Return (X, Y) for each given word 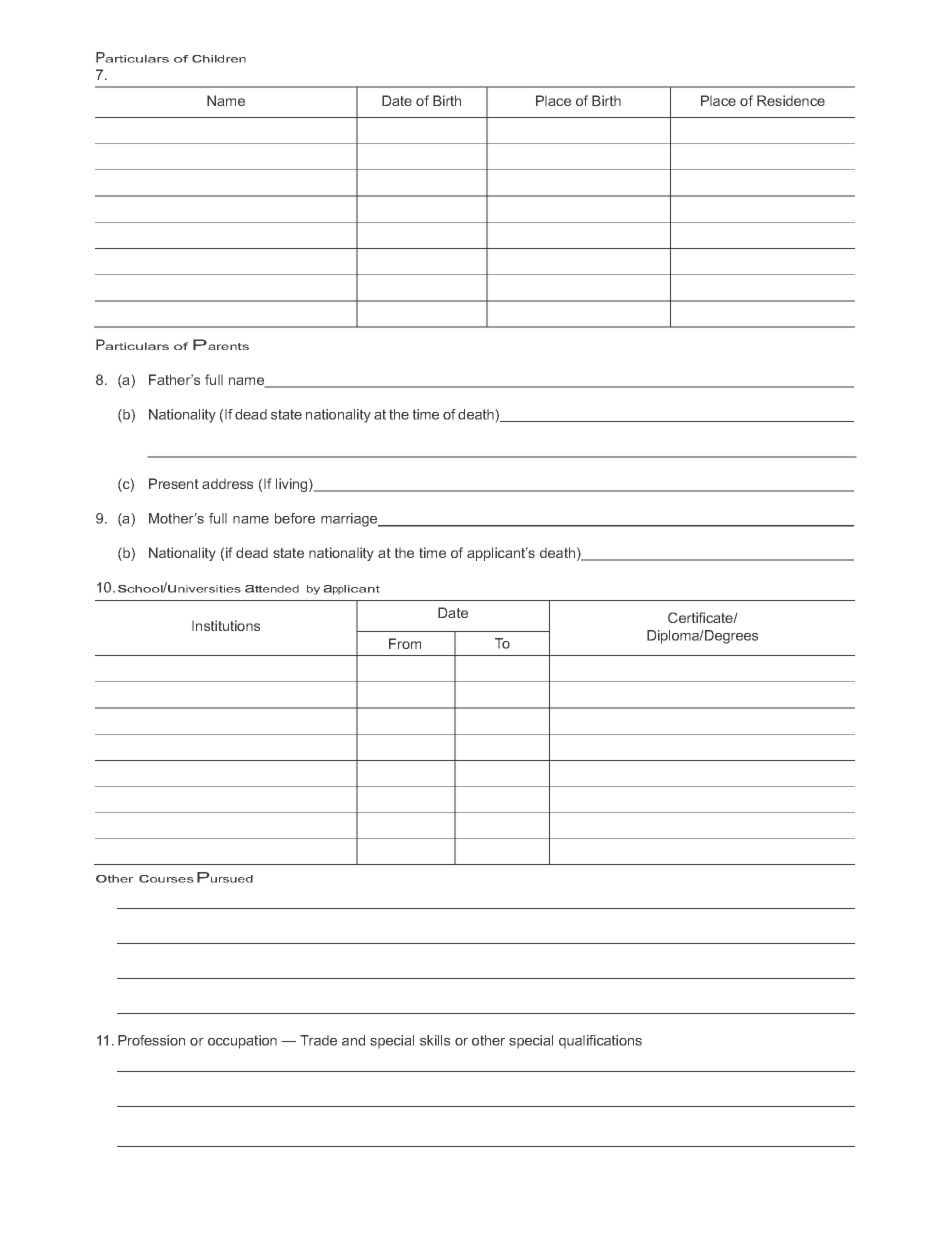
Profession (151, 1040)
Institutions (226, 625)
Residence (791, 100)
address (227, 483)
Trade (318, 1040)
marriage (350, 520)
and (353, 1040)
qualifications (600, 1042)
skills (435, 1040)
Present (174, 483)
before (295, 518)
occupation (242, 1042)
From (405, 643)
